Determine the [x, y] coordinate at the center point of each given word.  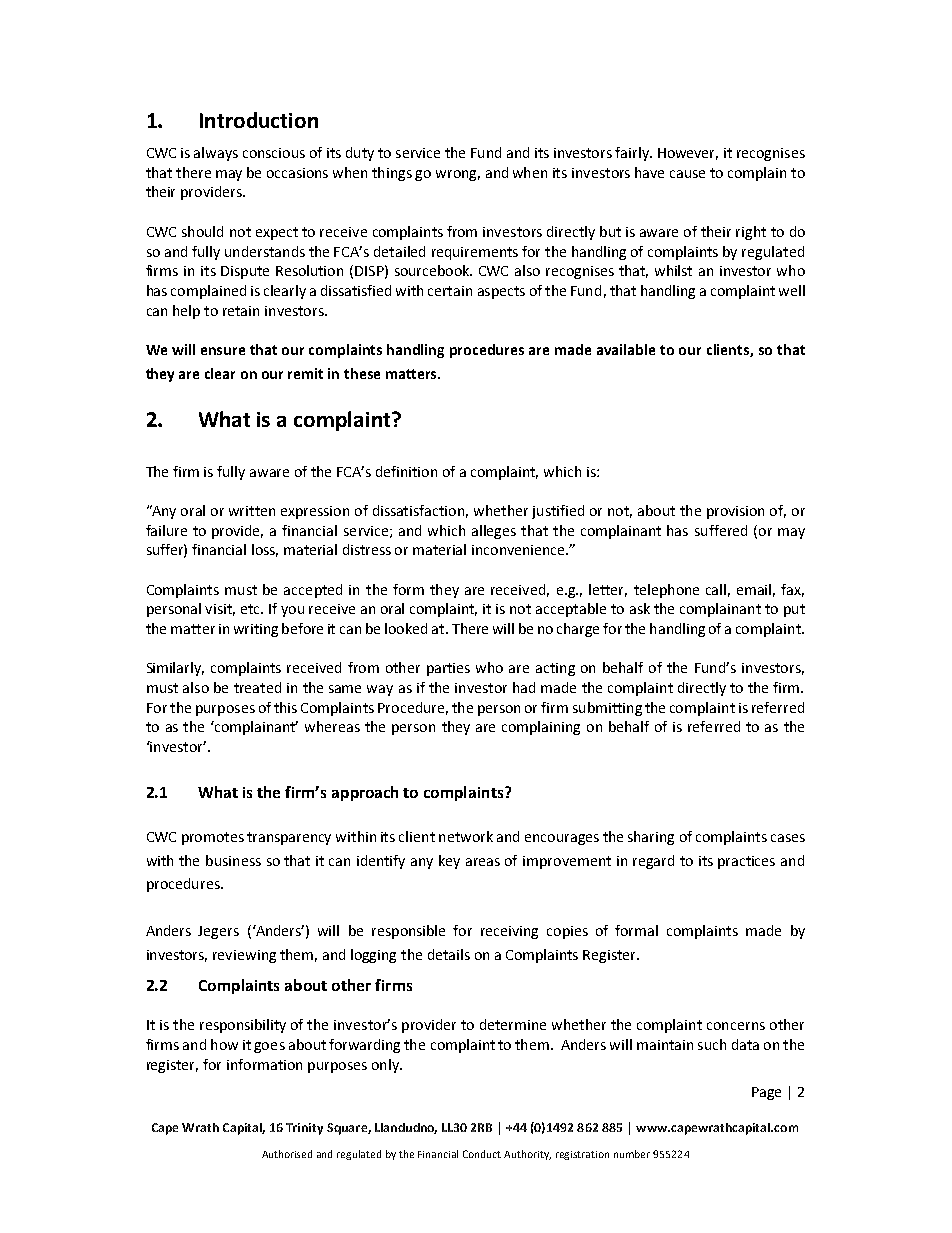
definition [406, 471]
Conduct [482, 1154]
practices [746, 862]
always [216, 154]
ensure [223, 351]
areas [483, 862]
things [392, 174]
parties [448, 669]
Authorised [287, 1154]
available [626, 349]
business [233, 860]
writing [256, 630]
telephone [666, 591]
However [688, 154]
